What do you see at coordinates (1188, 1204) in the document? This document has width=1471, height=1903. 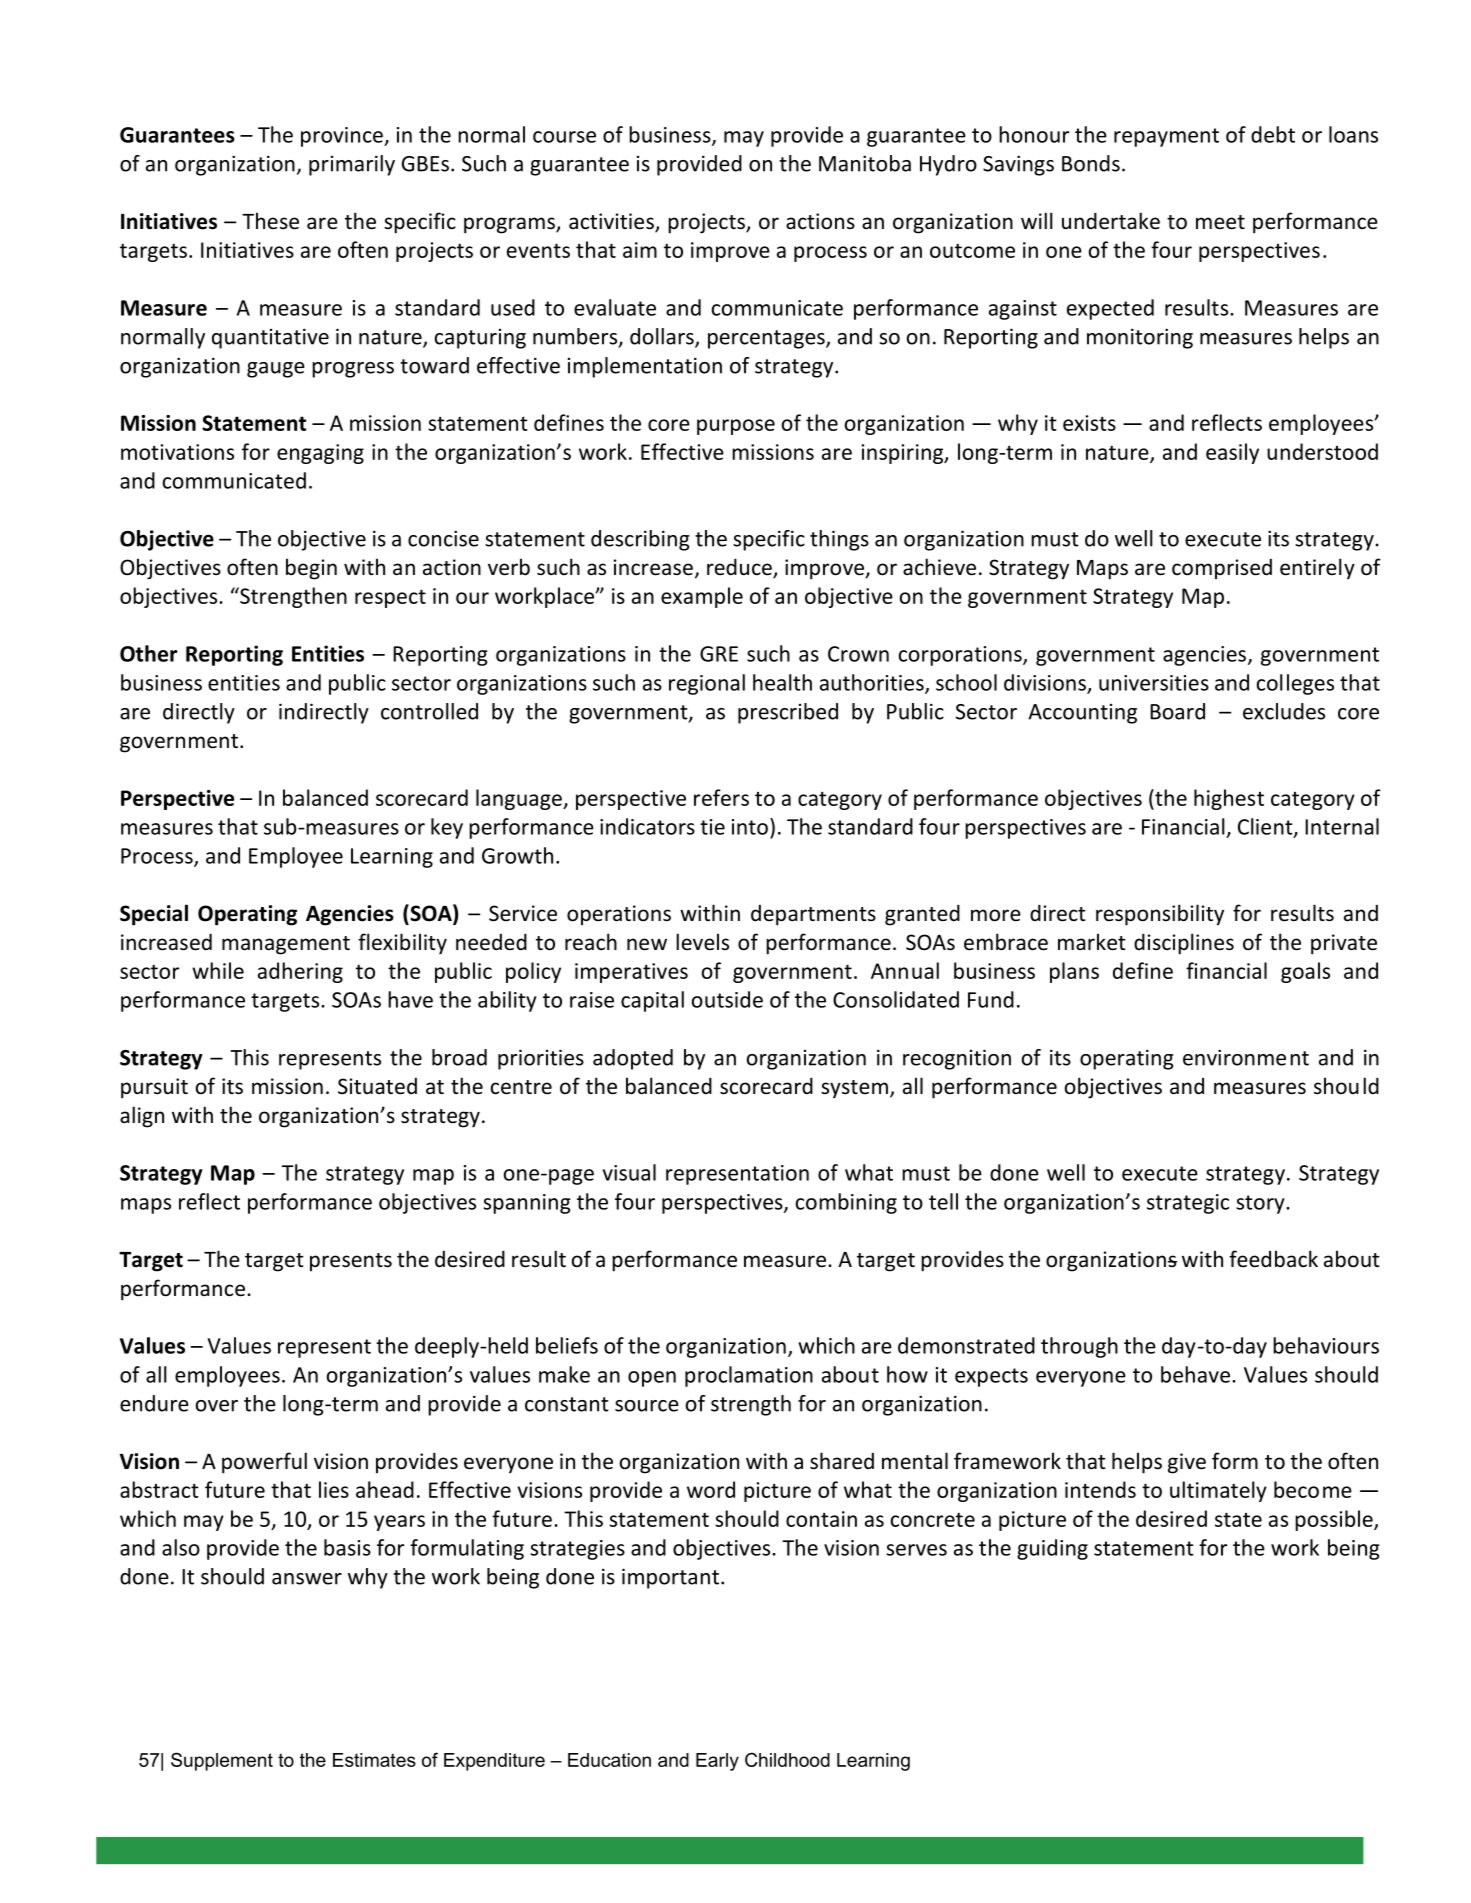 I see `strategic` at bounding box center [1188, 1204].
